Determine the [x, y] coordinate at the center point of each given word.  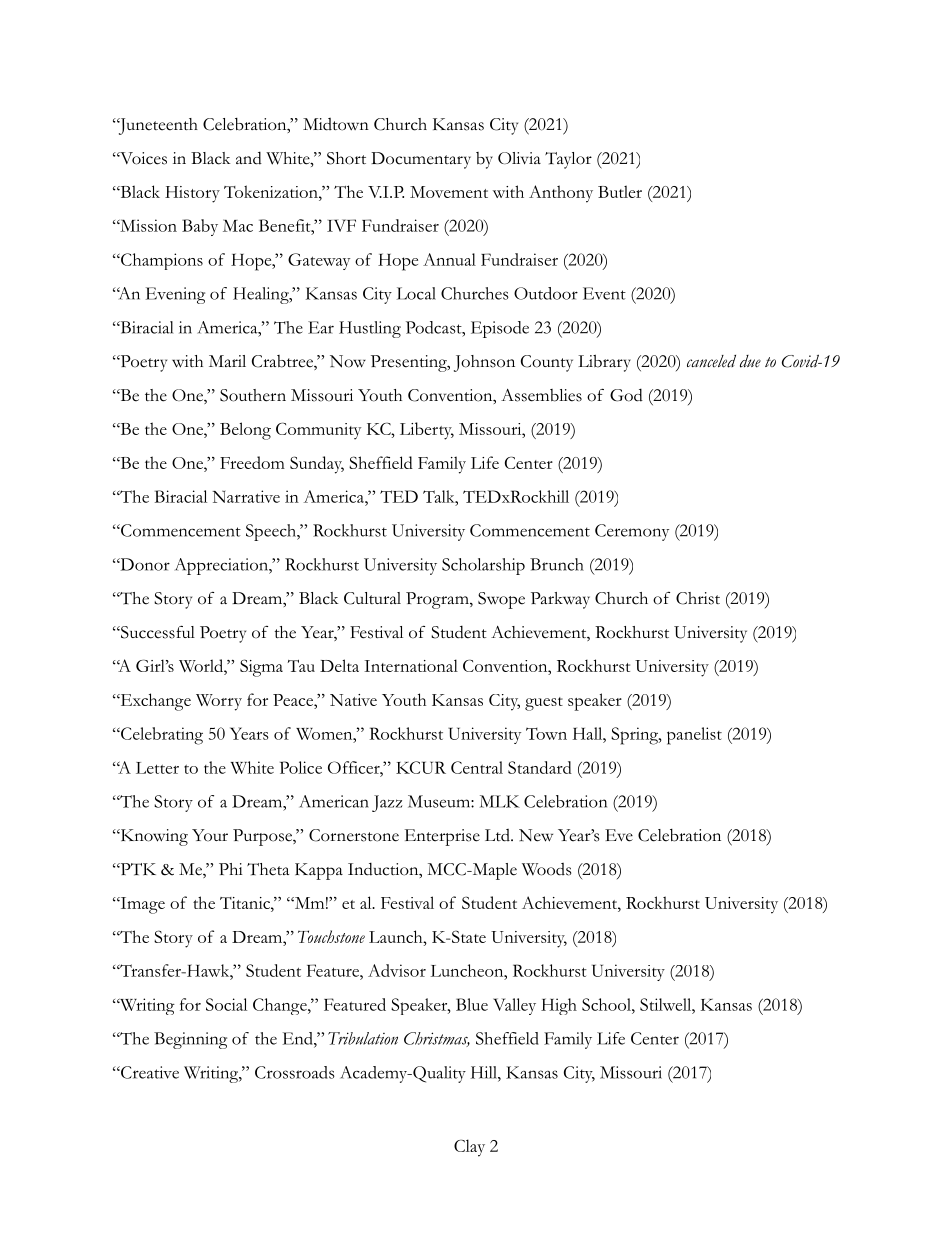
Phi [230, 869]
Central [477, 767]
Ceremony [632, 532]
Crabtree [283, 362]
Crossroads [295, 1072]
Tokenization [272, 191]
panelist [694, 736]
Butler [620, 191]
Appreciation [222, 566]
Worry [219, 702]
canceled [711, 361]
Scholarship [483, 566]
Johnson [484, 363]
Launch [397, 936]
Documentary [421, 160]
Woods [546, 869]
